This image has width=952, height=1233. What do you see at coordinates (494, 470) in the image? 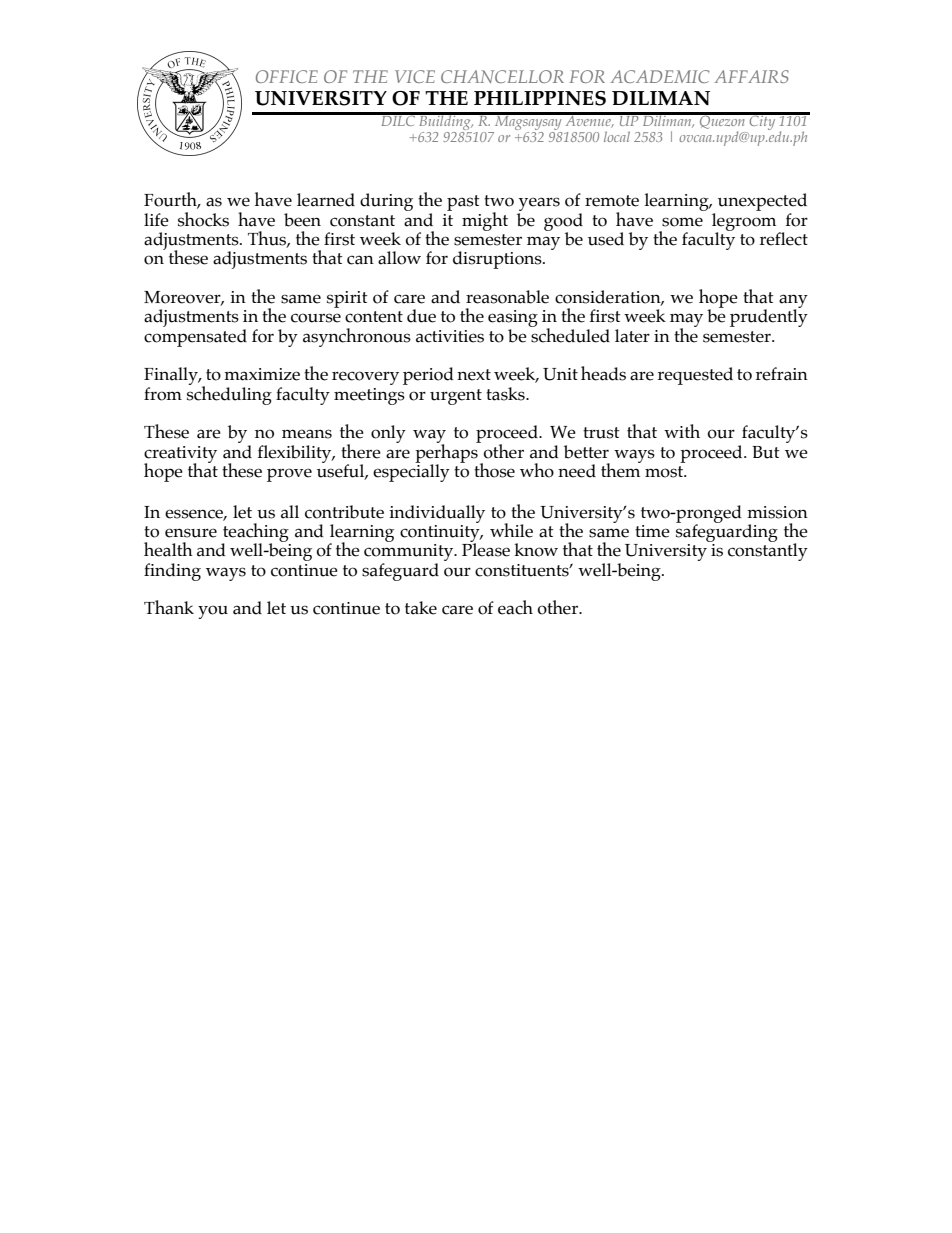
I see `those` at bounding box center [494, 470].
